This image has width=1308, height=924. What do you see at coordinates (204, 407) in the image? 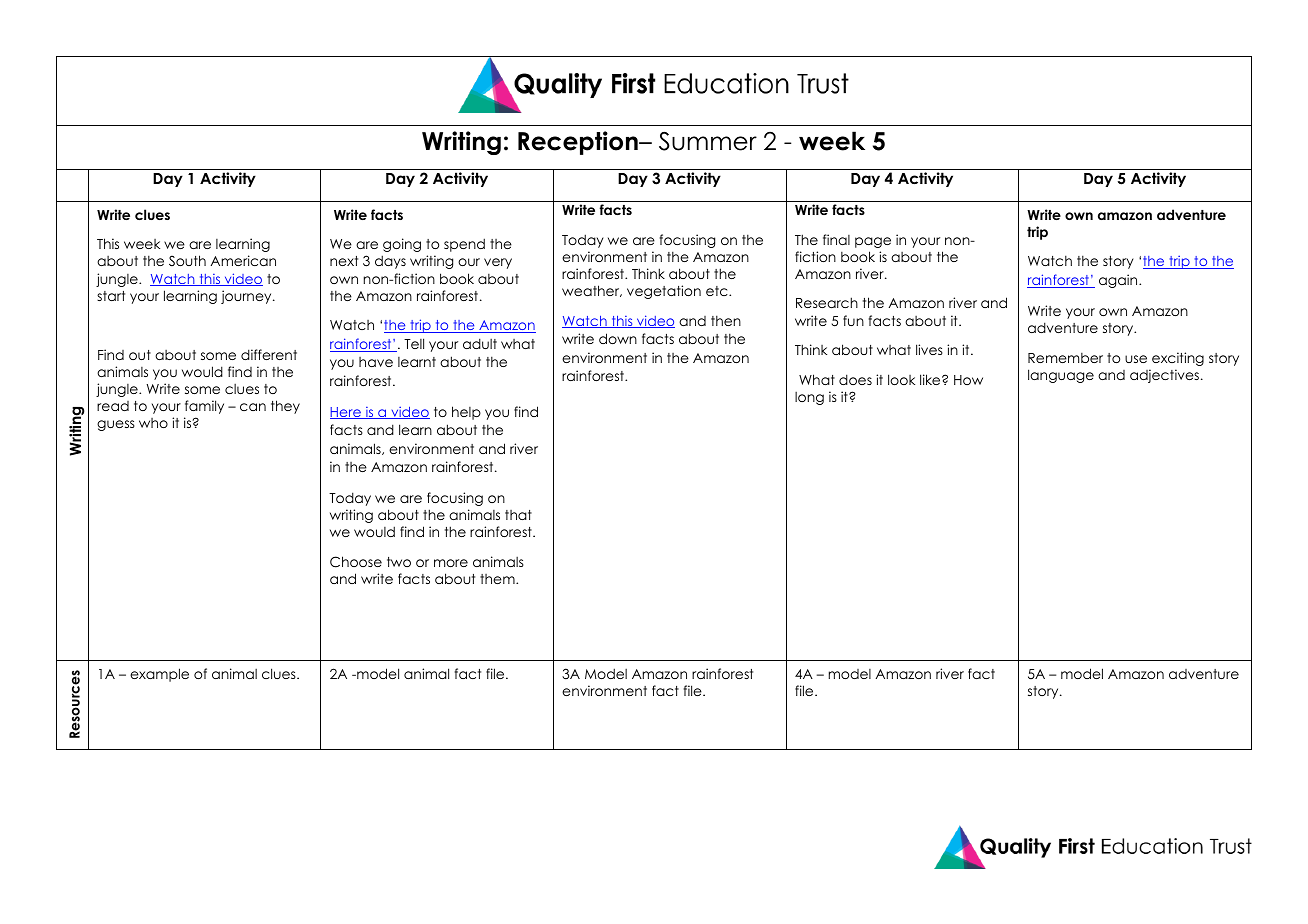
I see `family` at bounding box center [204, 407].
